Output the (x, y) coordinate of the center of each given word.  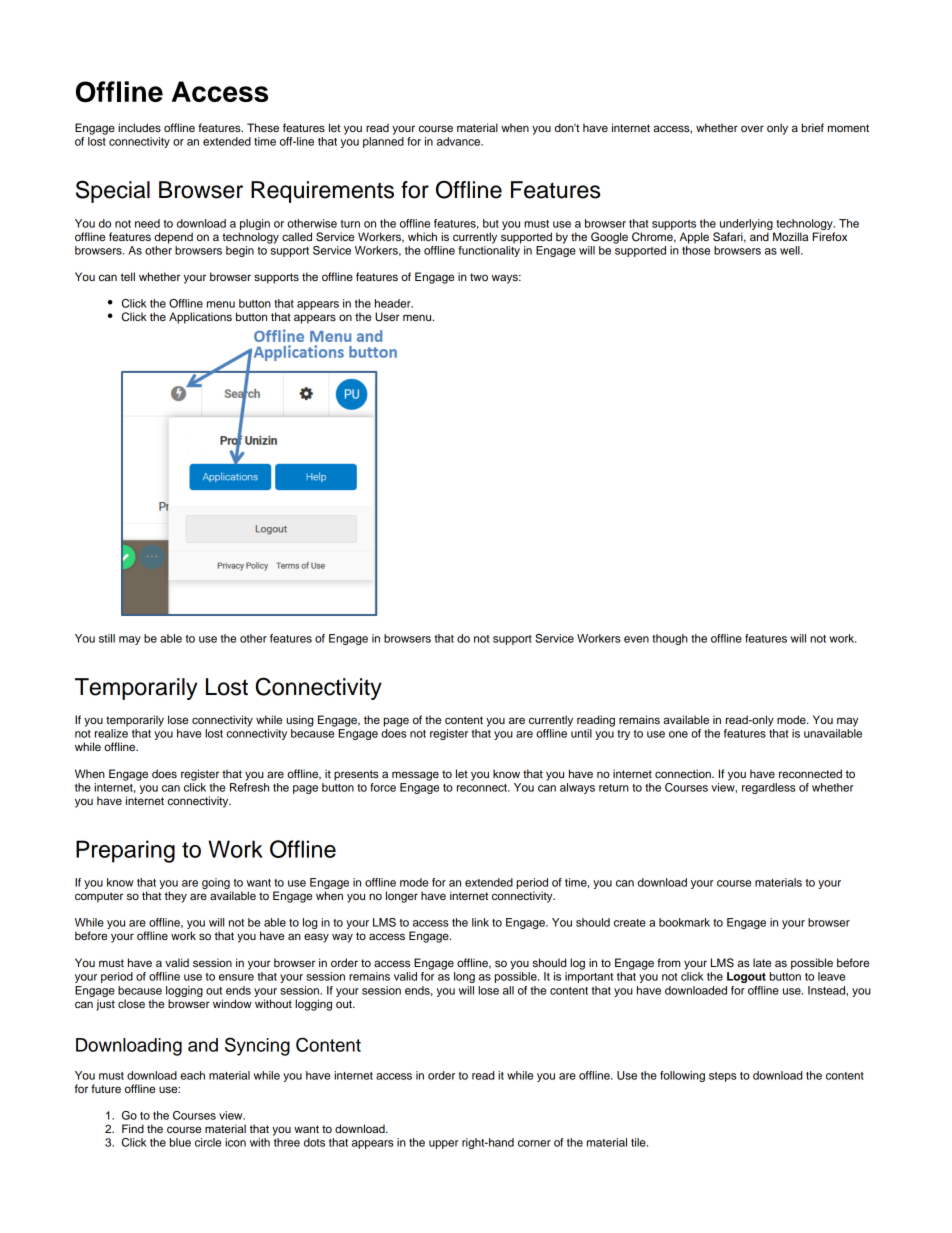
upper (444, 1144)
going (216, 885)
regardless (769, 788)
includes (139, 127)
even (636, 639)
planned (383, 142)
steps (723, 1077)
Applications (200, 318)
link (480, 922)
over (752, 128)
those (696, 250)
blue (180, 1142)
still (107, 638)
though (670, 639)
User (387, 317)
